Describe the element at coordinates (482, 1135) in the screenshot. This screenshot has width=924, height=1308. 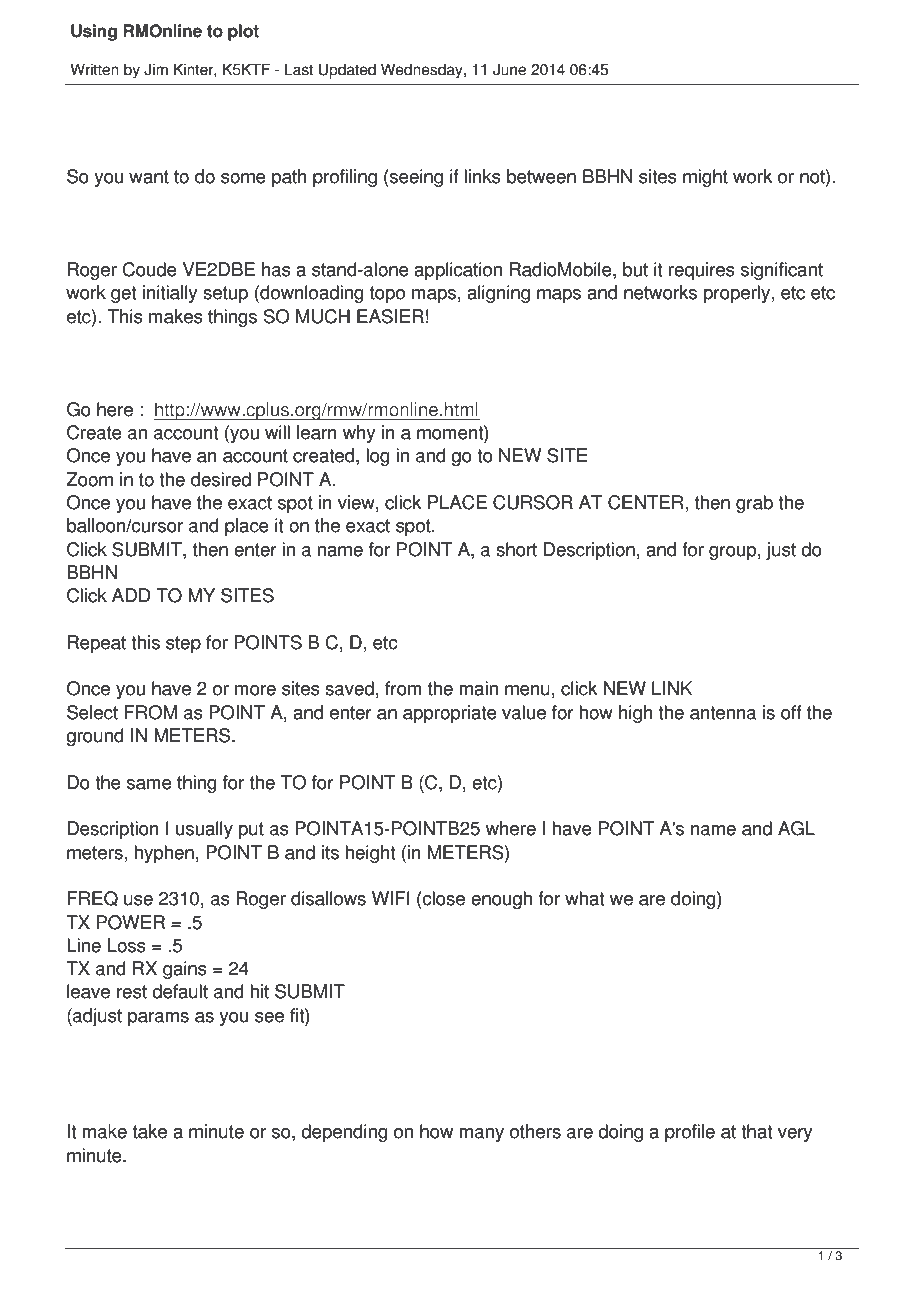
I see `many` at that location.
